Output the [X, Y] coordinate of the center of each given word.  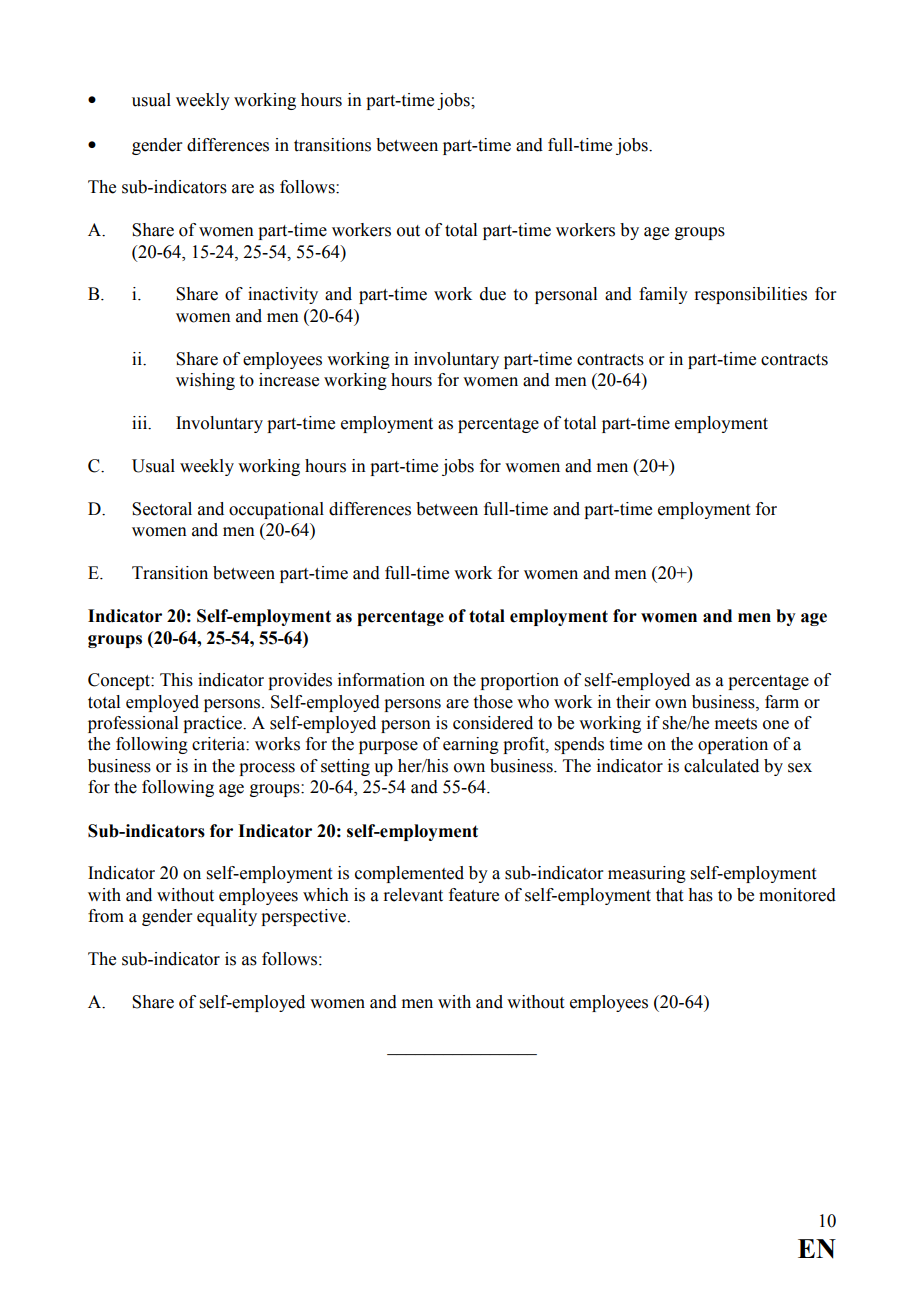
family [663, 295]
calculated [721, 766]
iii [141, 423]
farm [782, 702]
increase [289, 380]
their [633, 702]
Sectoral [162, 509]
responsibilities [750, 295]
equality [227, 917]
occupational [276, 510]
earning [471, 745]
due [493, 294]
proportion [519, 681]
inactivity [283, 295]
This [176, 680]
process [267, 769]
